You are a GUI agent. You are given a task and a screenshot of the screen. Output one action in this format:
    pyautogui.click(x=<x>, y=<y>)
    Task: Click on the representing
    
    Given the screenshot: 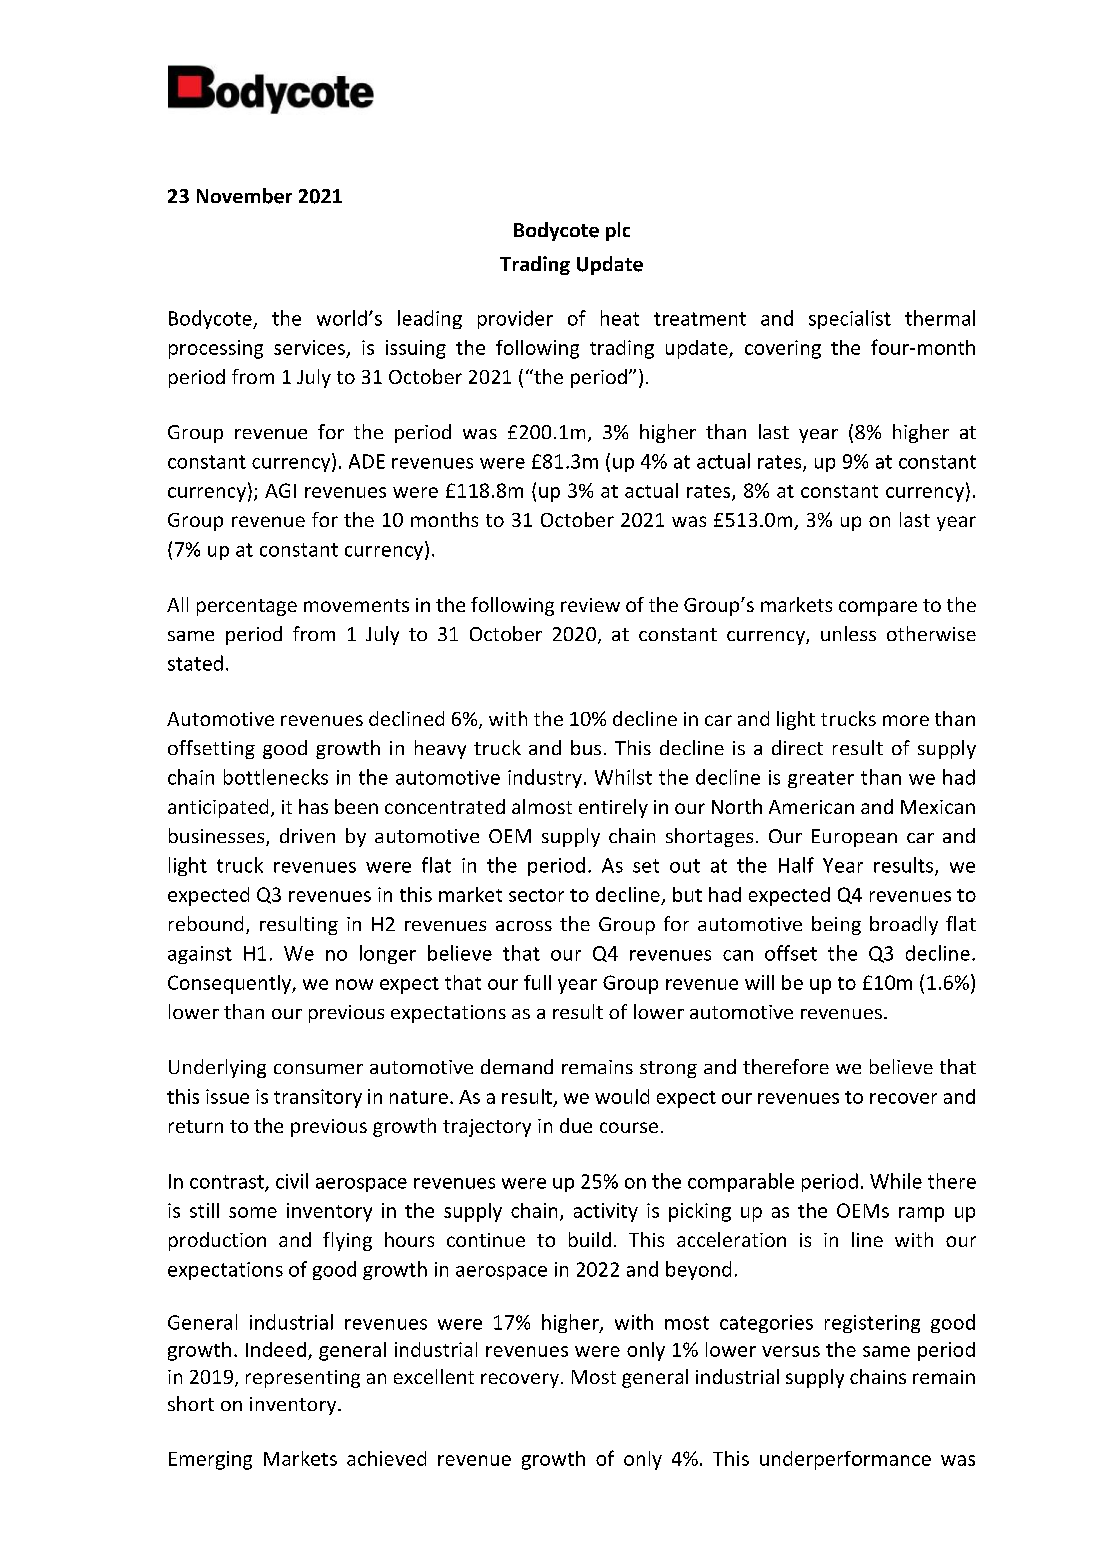 What is the action you would take?
    pyautogui.click(x=303, y=1379)
